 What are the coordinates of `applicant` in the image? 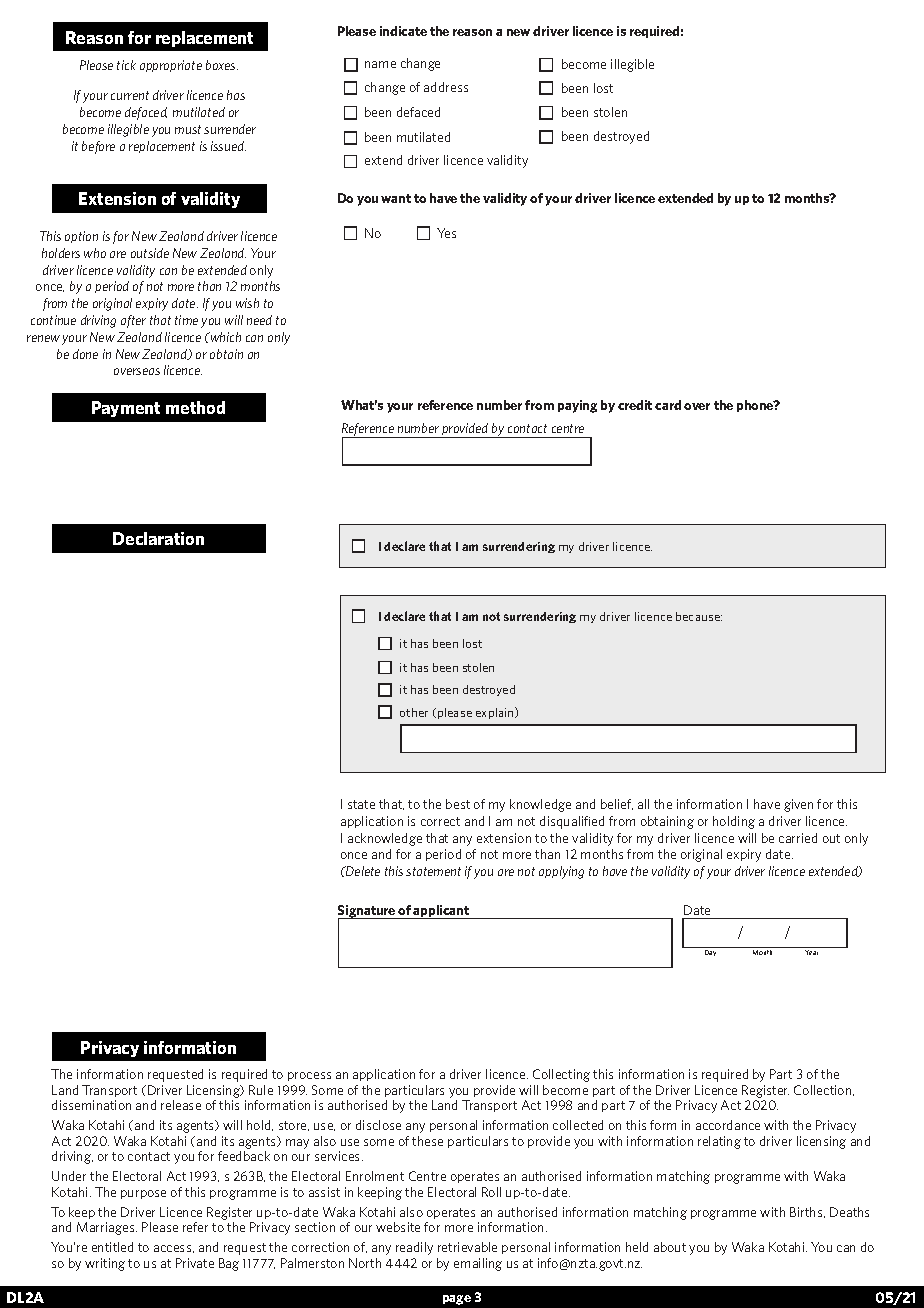 It's located at (442, 912).
